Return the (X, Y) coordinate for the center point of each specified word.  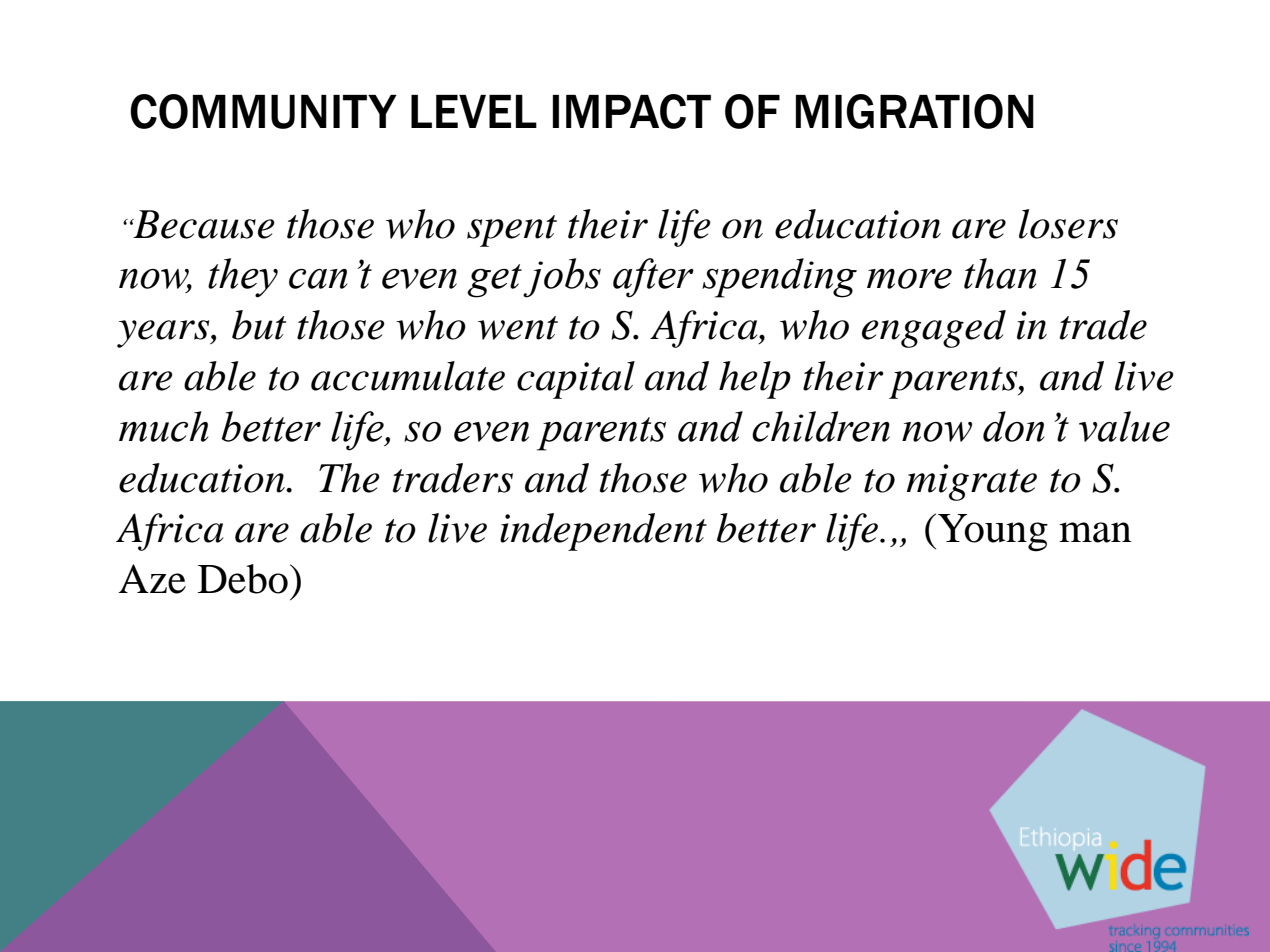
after (653, 278)
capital (576, 380)
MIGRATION (915, 111)
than (1000, 273)
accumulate (408, 376)
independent (603, 532)
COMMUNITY (263, 111)
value (1124, 426)
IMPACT (632, 111)
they (243, 278)
